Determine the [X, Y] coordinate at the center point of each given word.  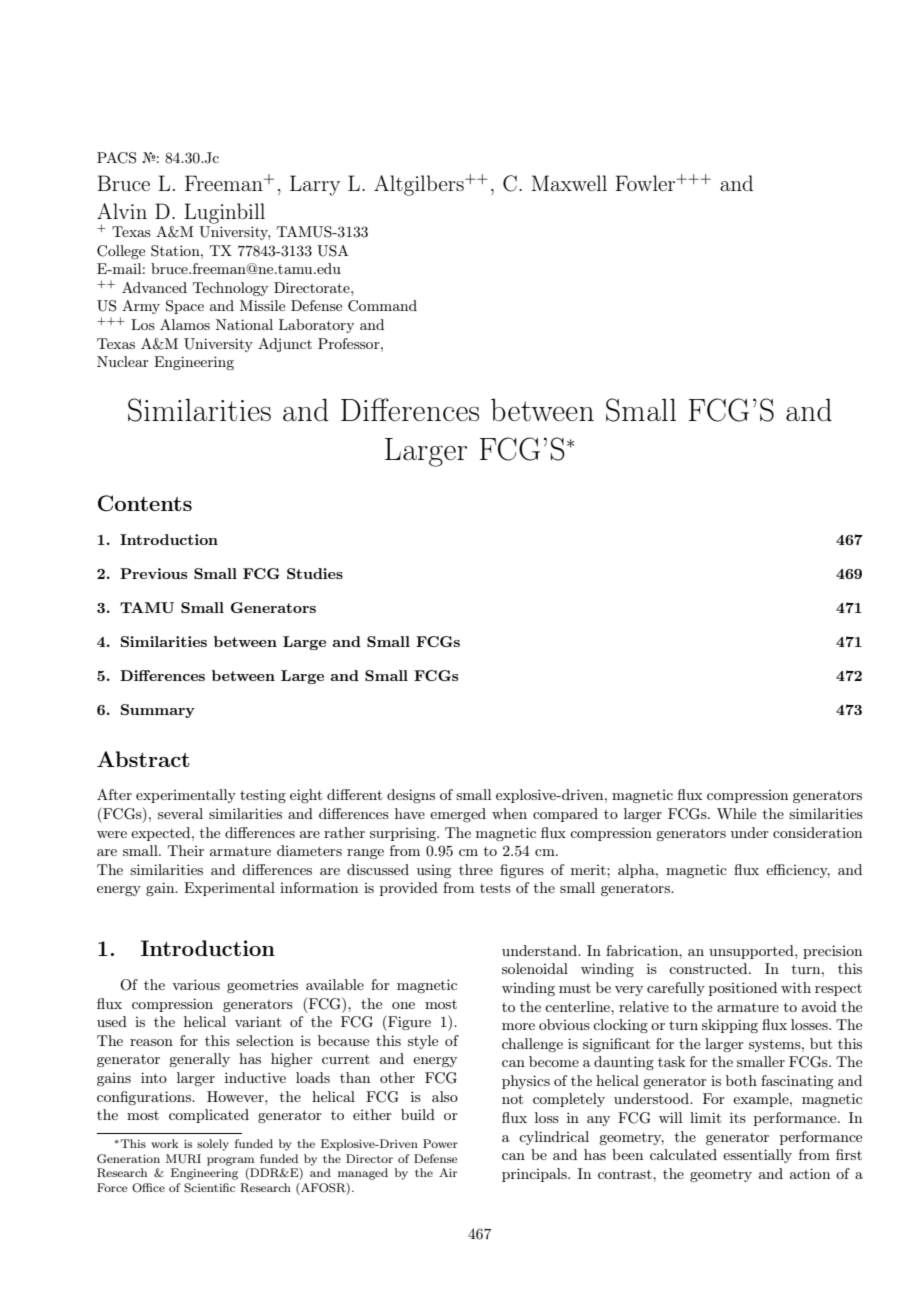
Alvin [122, 211]
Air [448, 1172]
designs [411, 796]
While [736, 813]
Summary [158, 711]
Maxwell [569, 183]
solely [213, 1145]
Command [382, 306]
